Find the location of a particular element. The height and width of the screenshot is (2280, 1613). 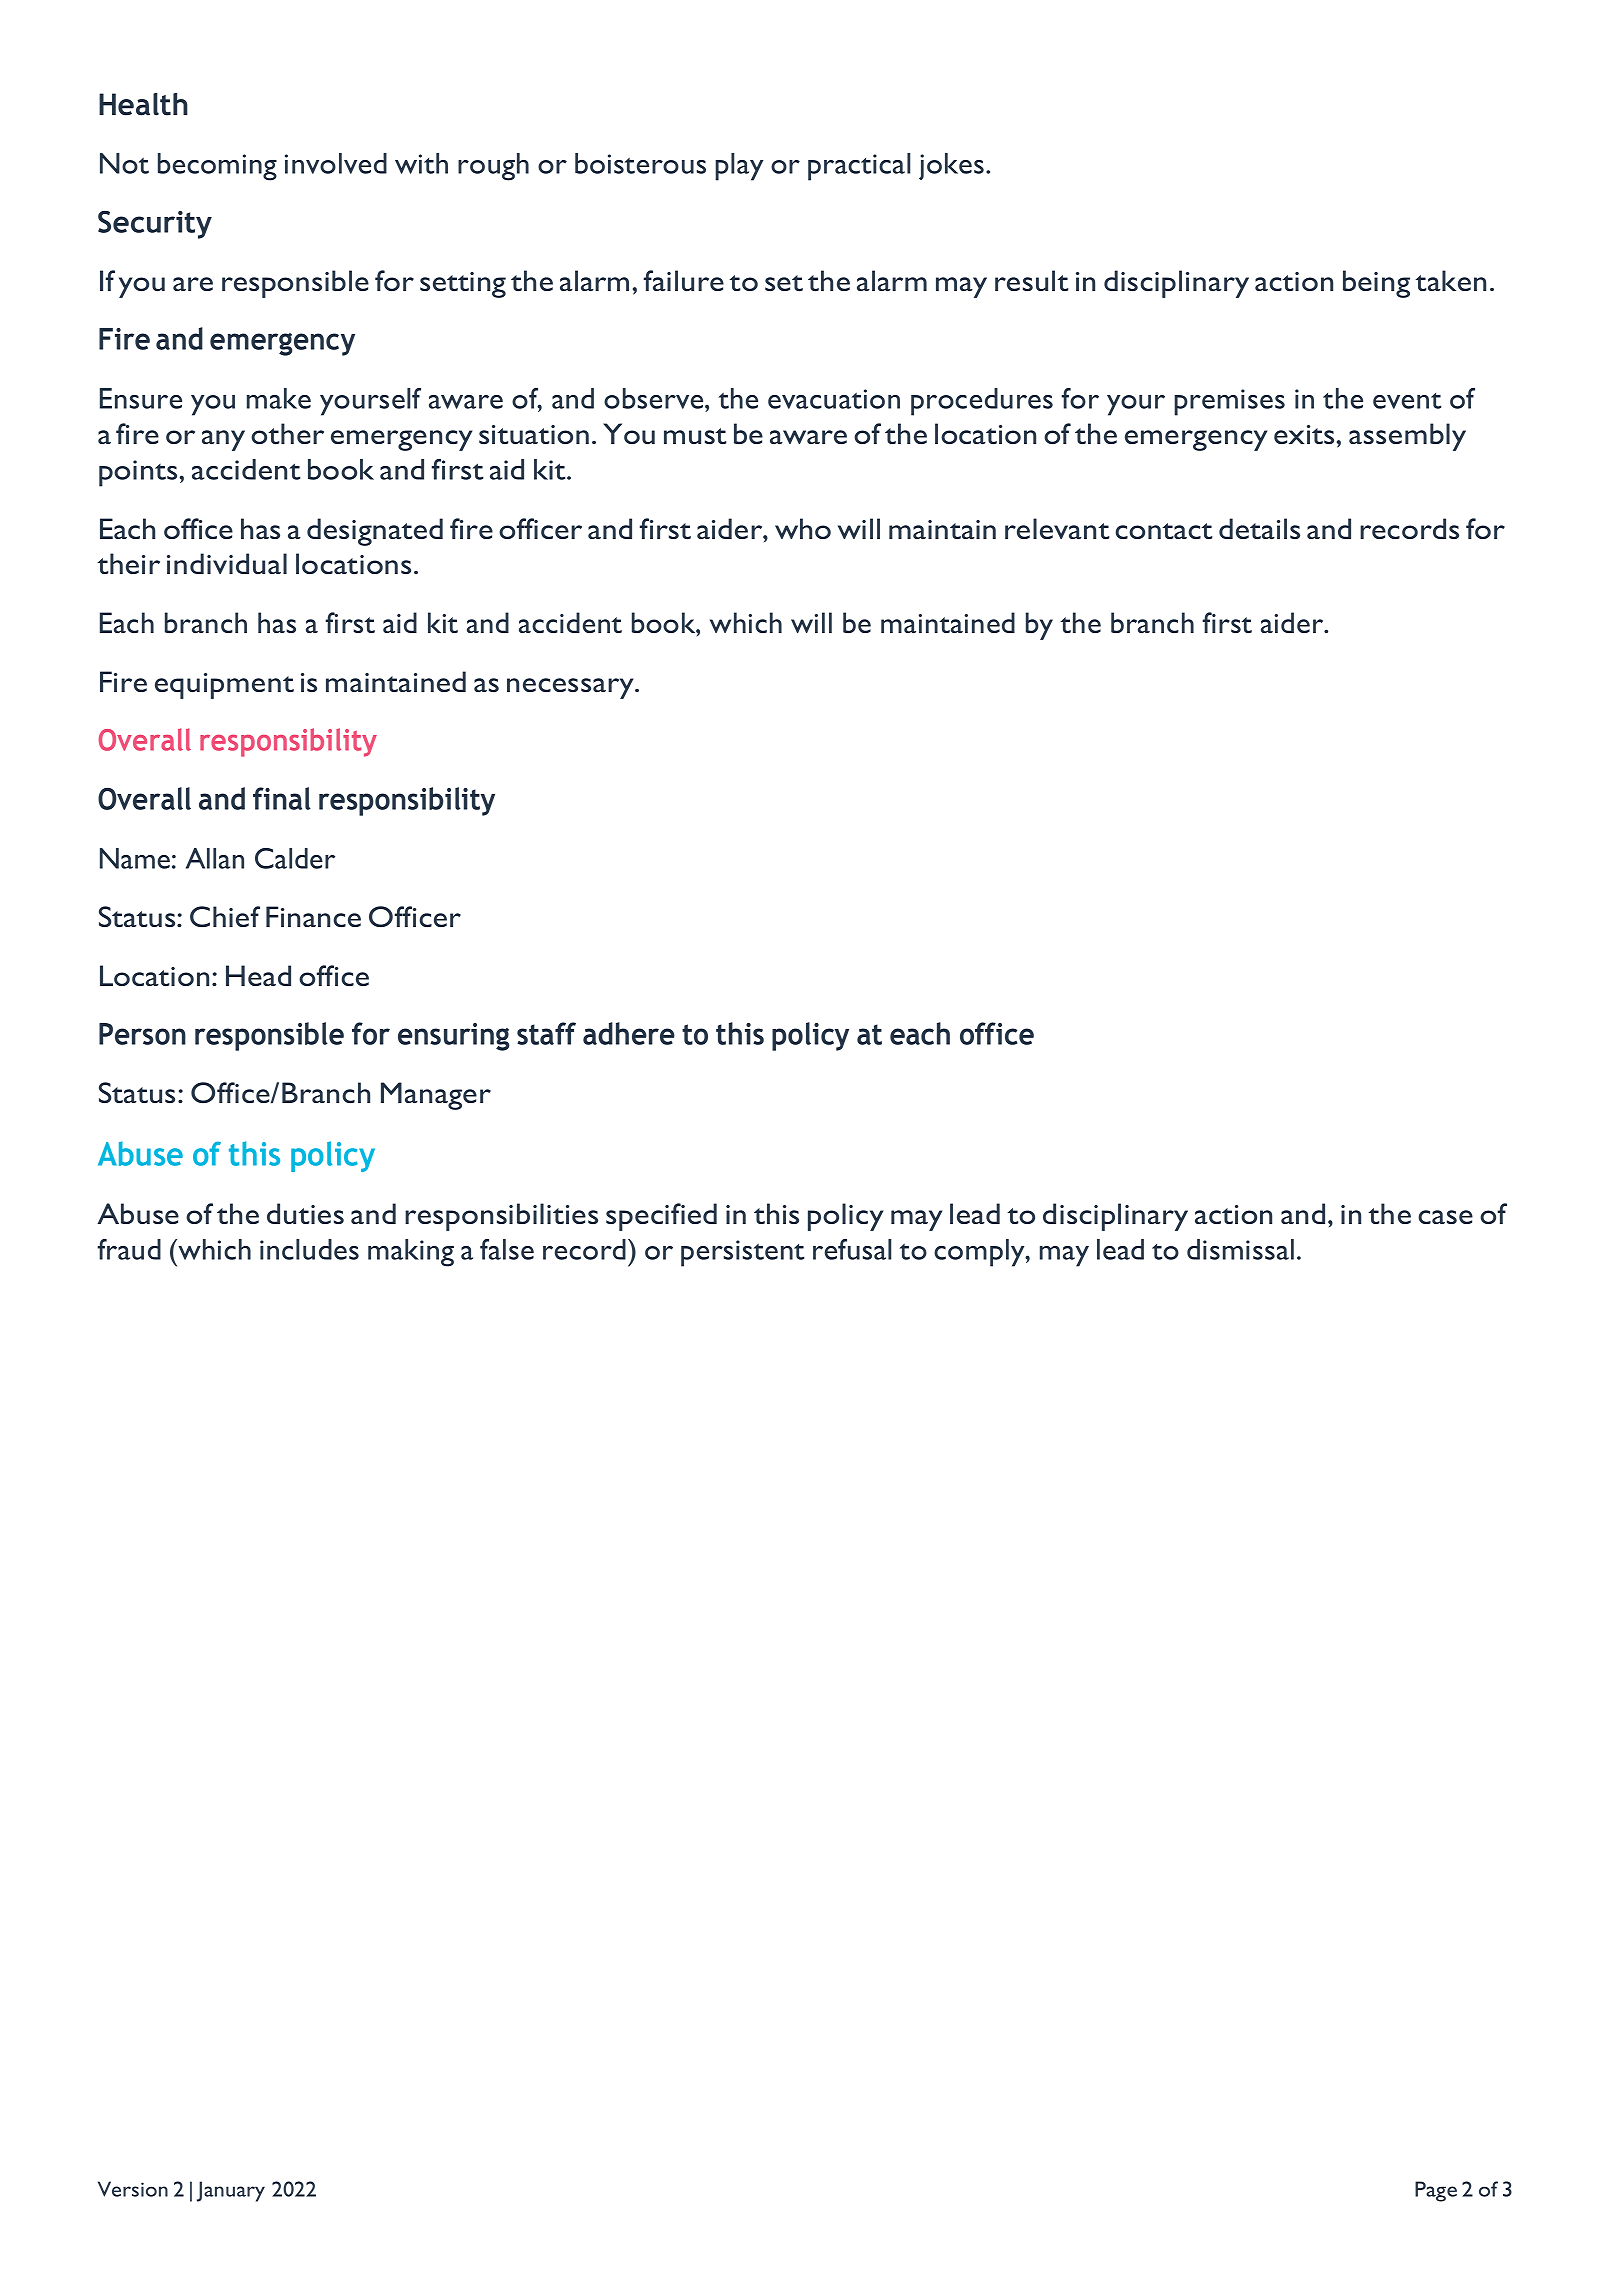

play is located at coordinates (739, 167).
